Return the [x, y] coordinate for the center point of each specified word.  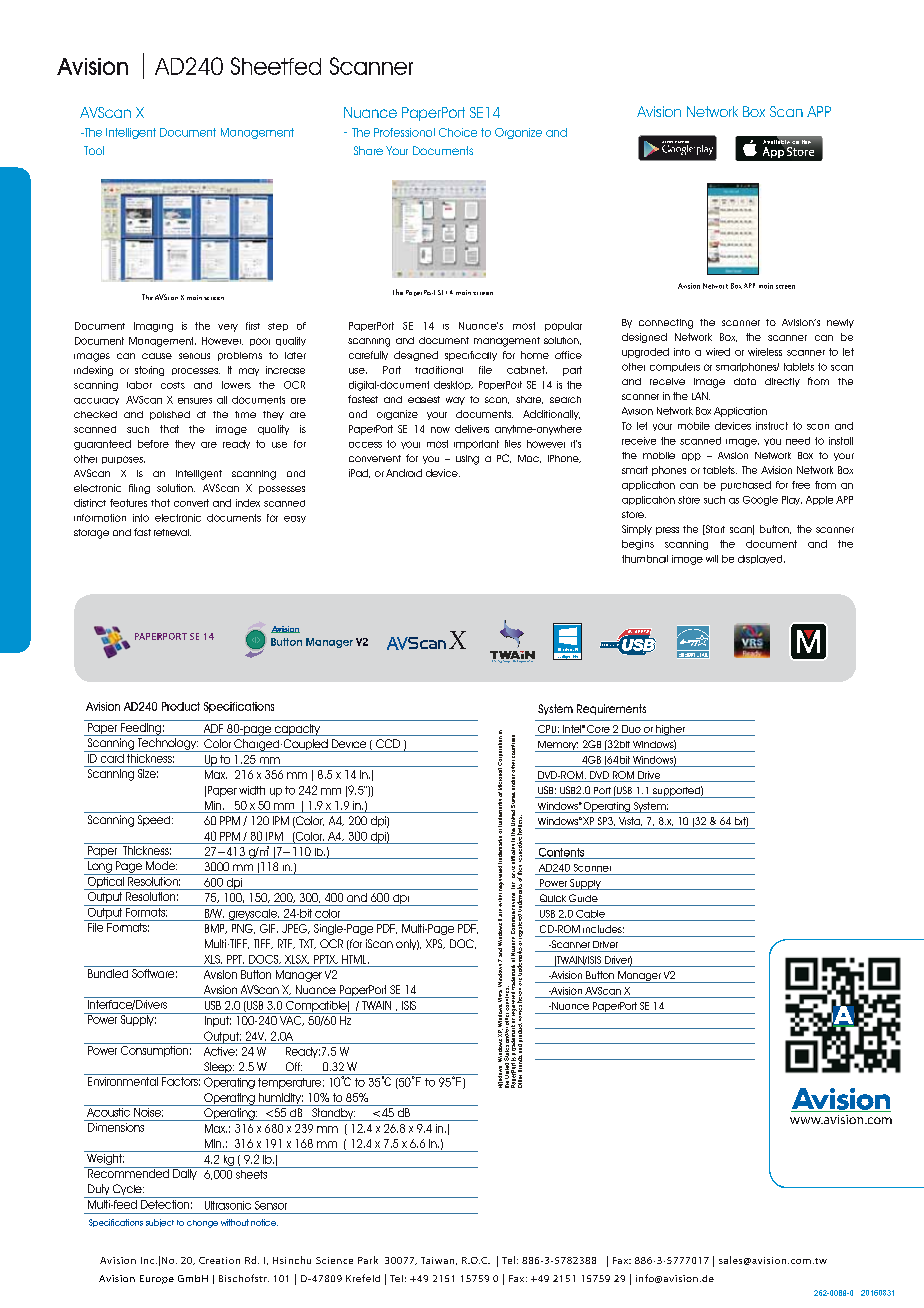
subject [160, 1223]
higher [670, 730]
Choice [458, 132]
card [112, 757]
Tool [94, 150]
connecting [666, 324]
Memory [557, 746]
